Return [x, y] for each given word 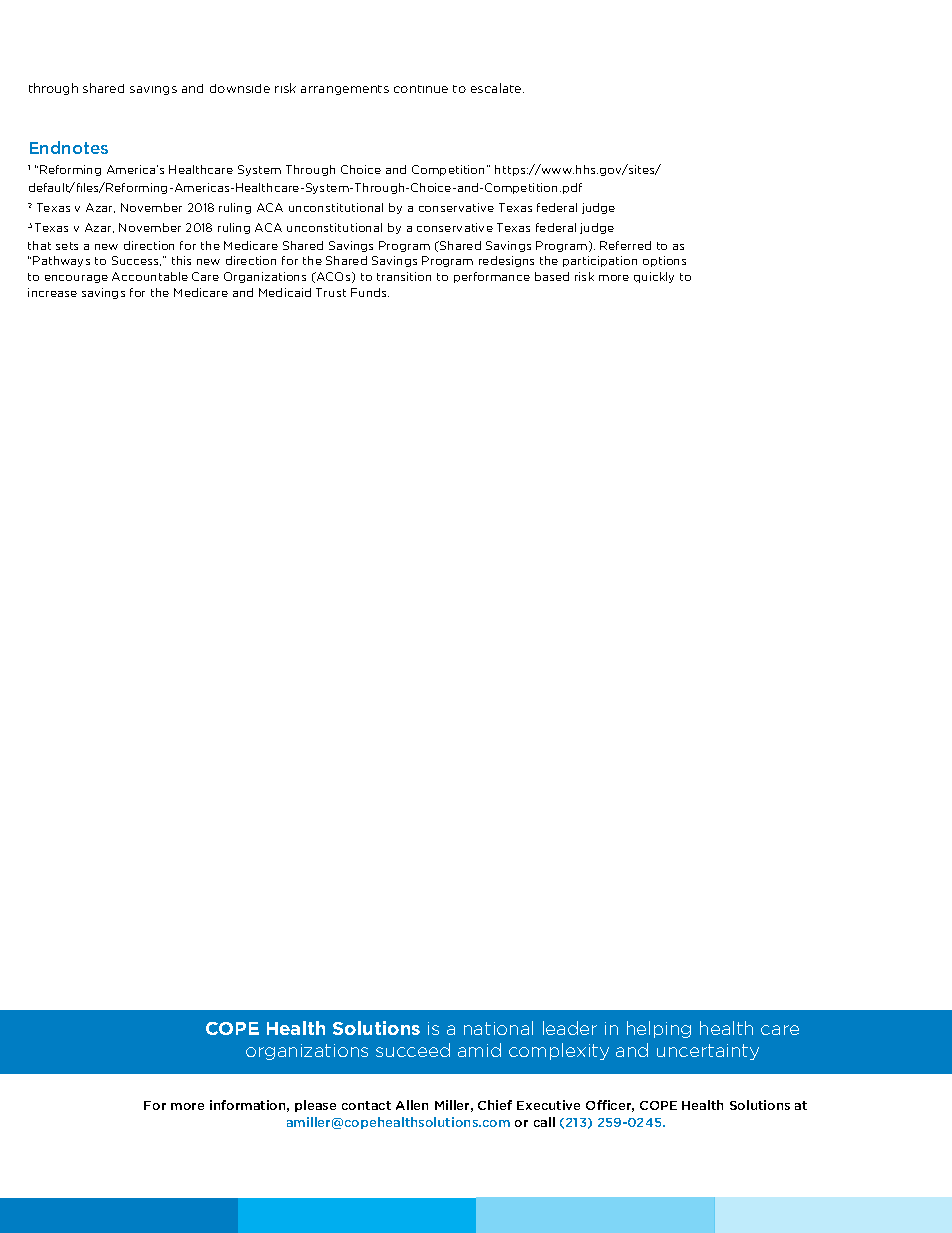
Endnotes [69, 147]
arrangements [345, 90]
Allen [412, 1105]
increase [52, 292]
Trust [331, 292]
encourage [76, 279]
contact [366, 1105]
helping [659, 1029]
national [498, 1028]
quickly [654, 277]
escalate [497, 88]
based [552, 276]
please [315, 1106]
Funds [370, 292]
